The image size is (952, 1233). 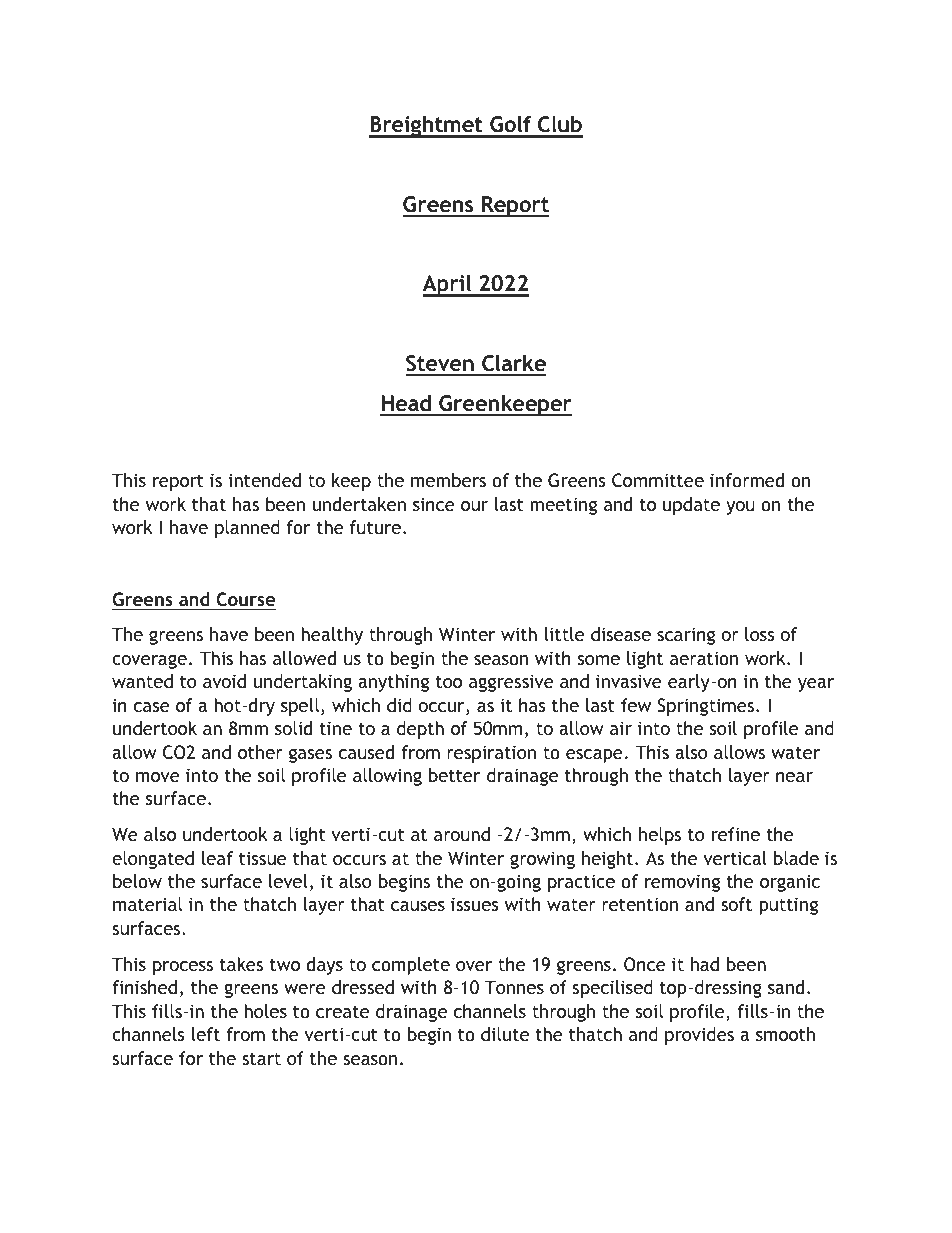 What do you see at coordinates (448, 286) in the document?
I see `April` at bounding box center [448, 286].
